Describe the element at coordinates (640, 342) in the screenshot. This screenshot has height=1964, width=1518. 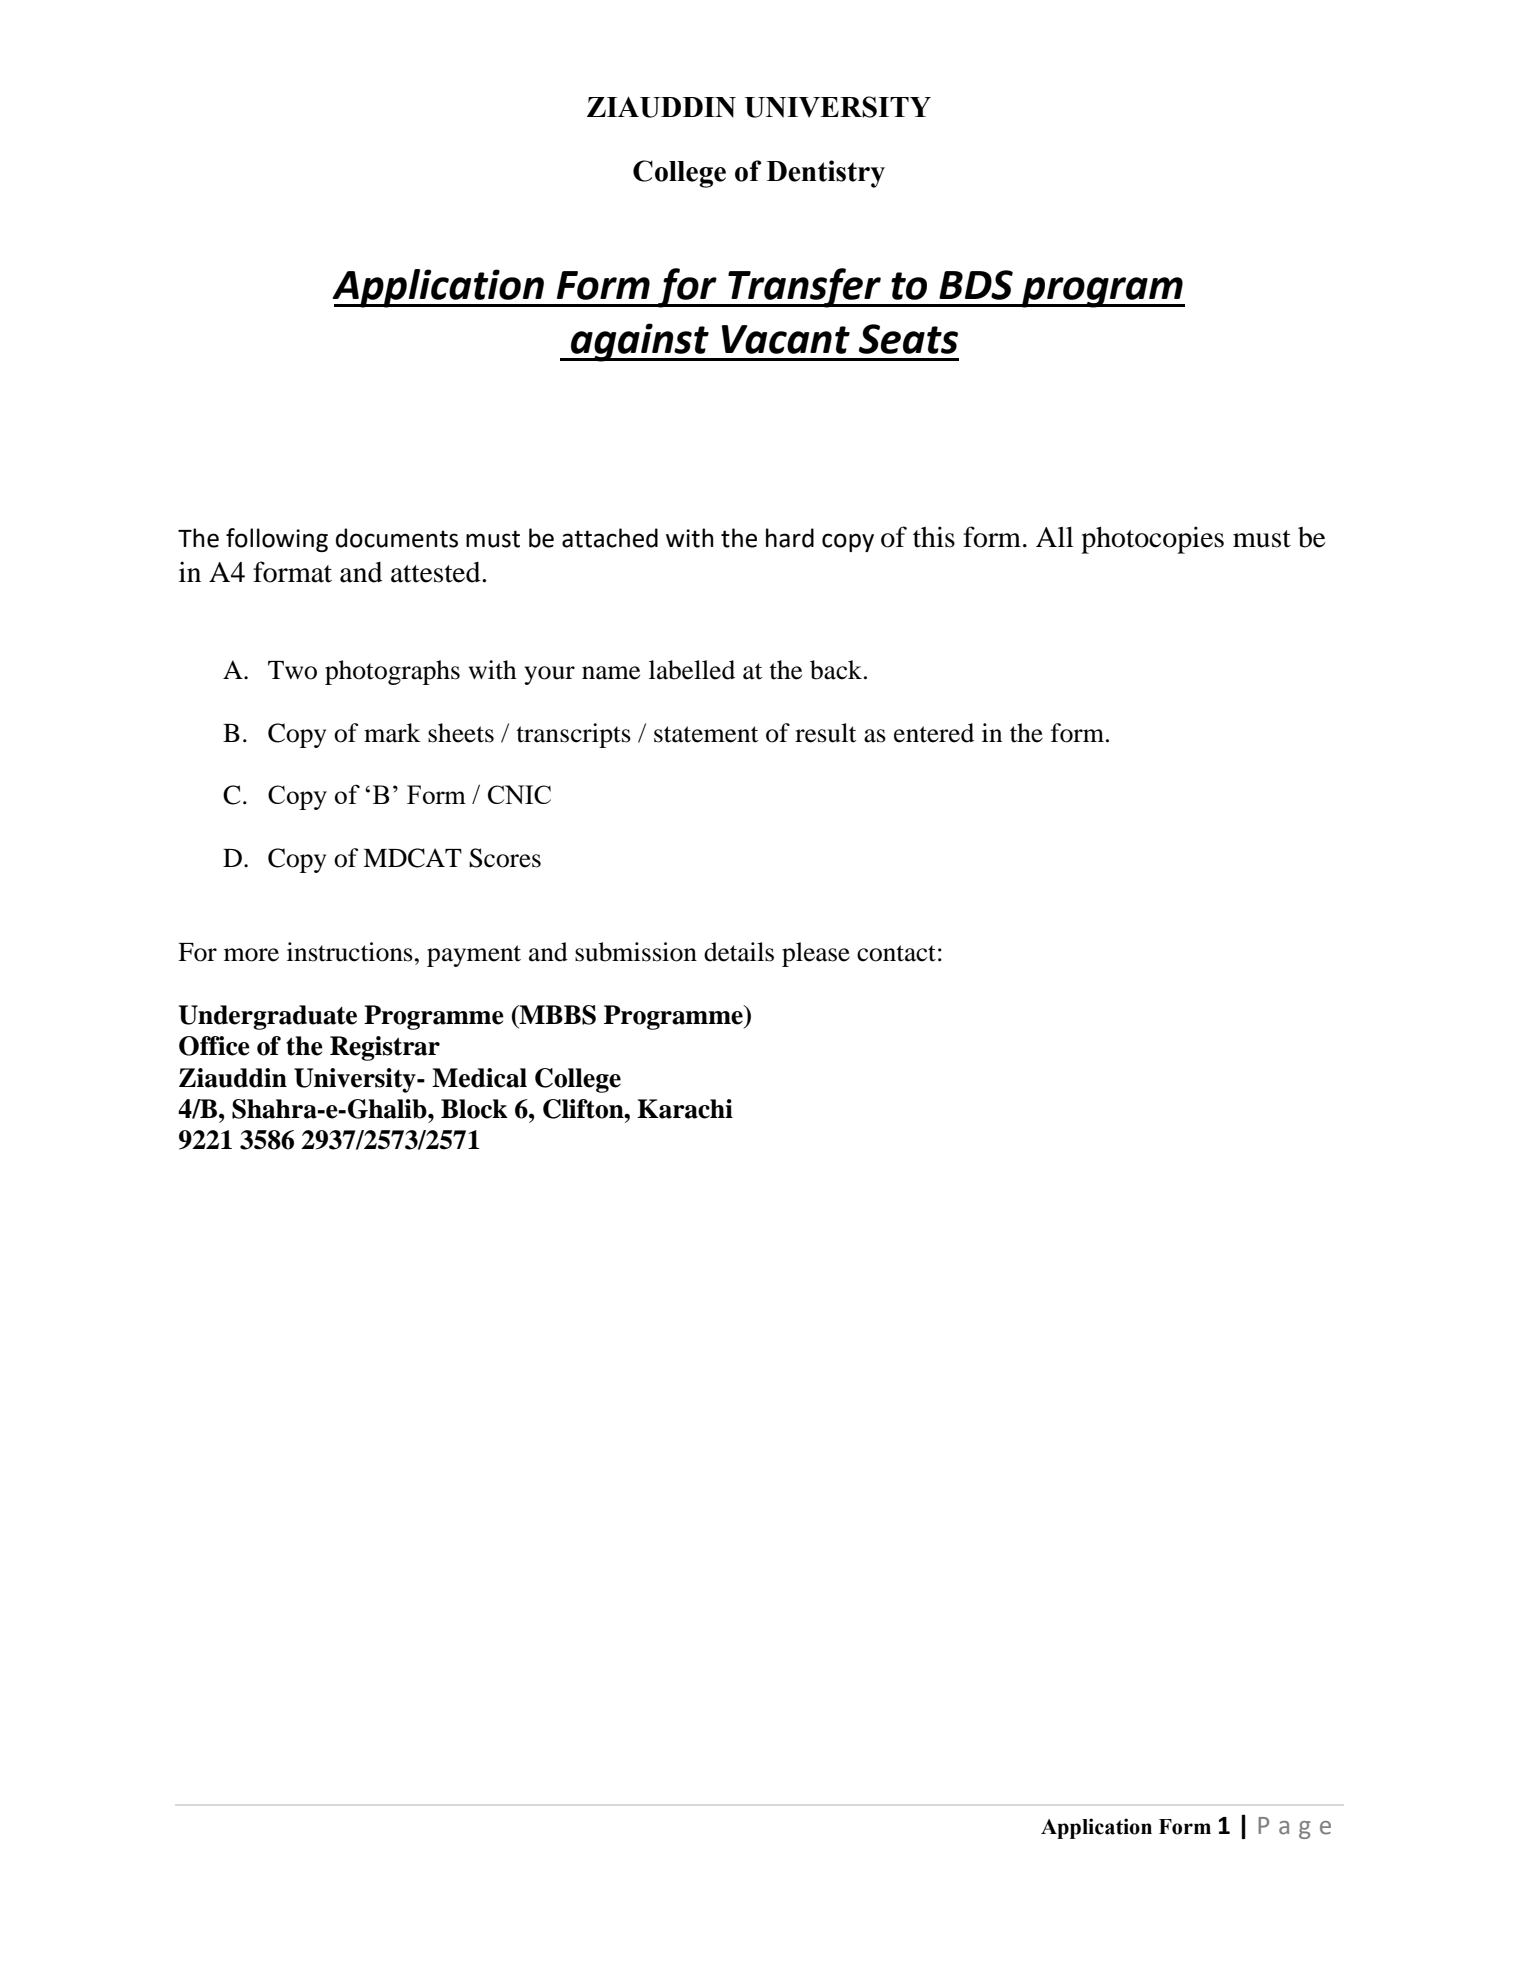
I see `against` at that location.
